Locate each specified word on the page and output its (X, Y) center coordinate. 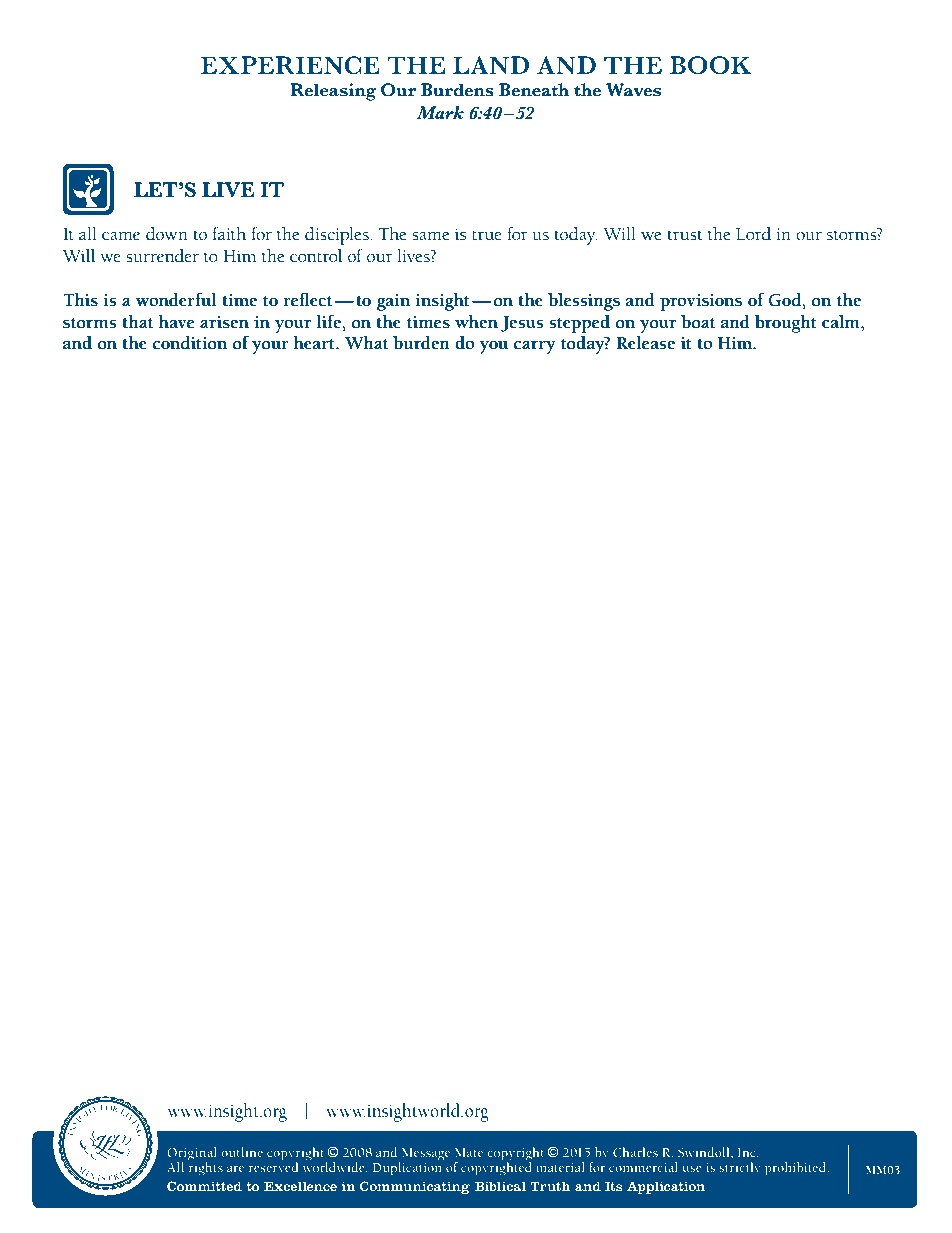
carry (535, 347)
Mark (440, 113)
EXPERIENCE (290, 65)
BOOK (711, 65)
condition (190, 343)
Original (192, 1155)
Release (645, 343)
